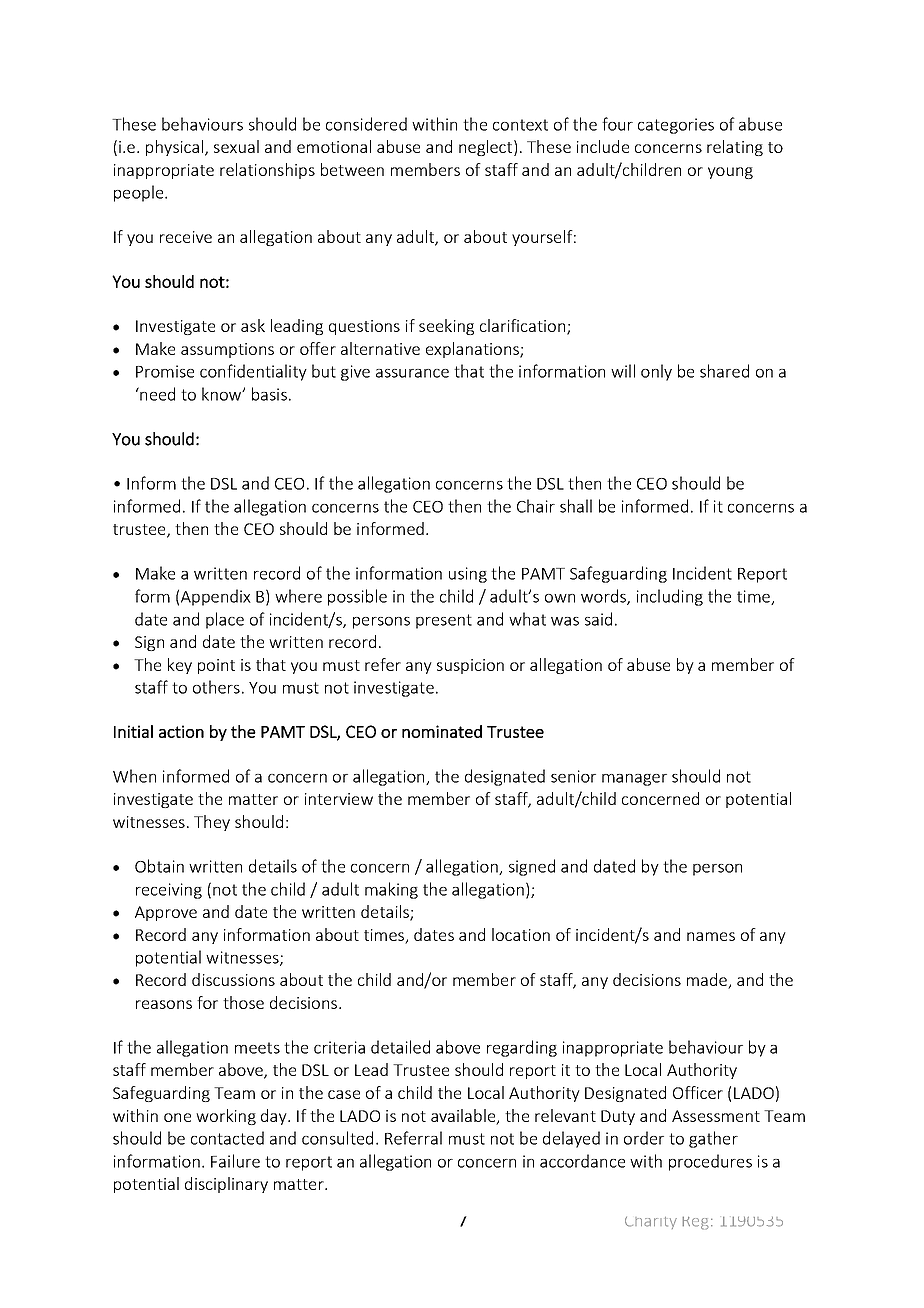 This page has height=1308, width=924. Describe the element at coordinates (216, 666) in the page. I see `point` at that location.
